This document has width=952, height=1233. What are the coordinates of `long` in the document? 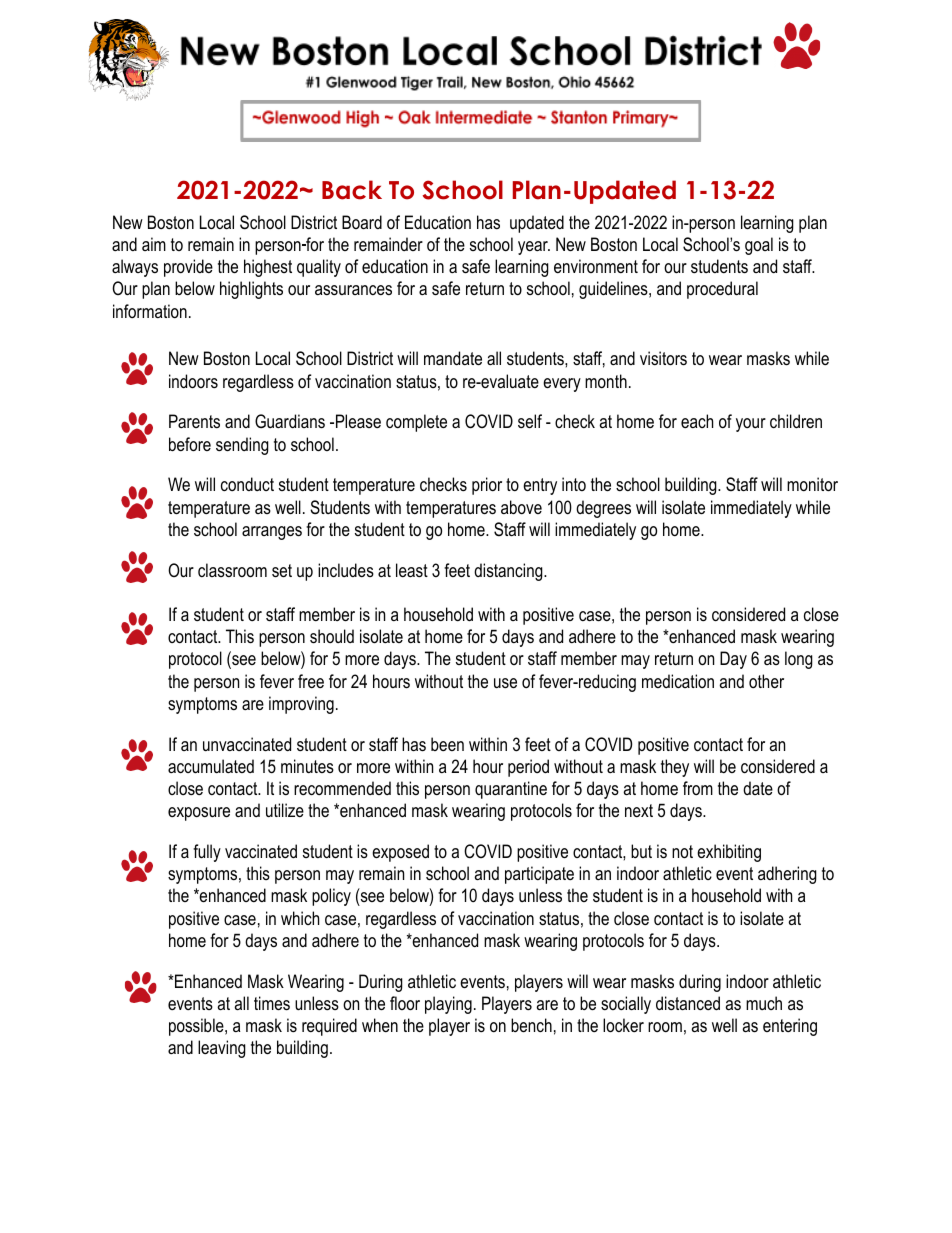 It's located at (799, 660).
